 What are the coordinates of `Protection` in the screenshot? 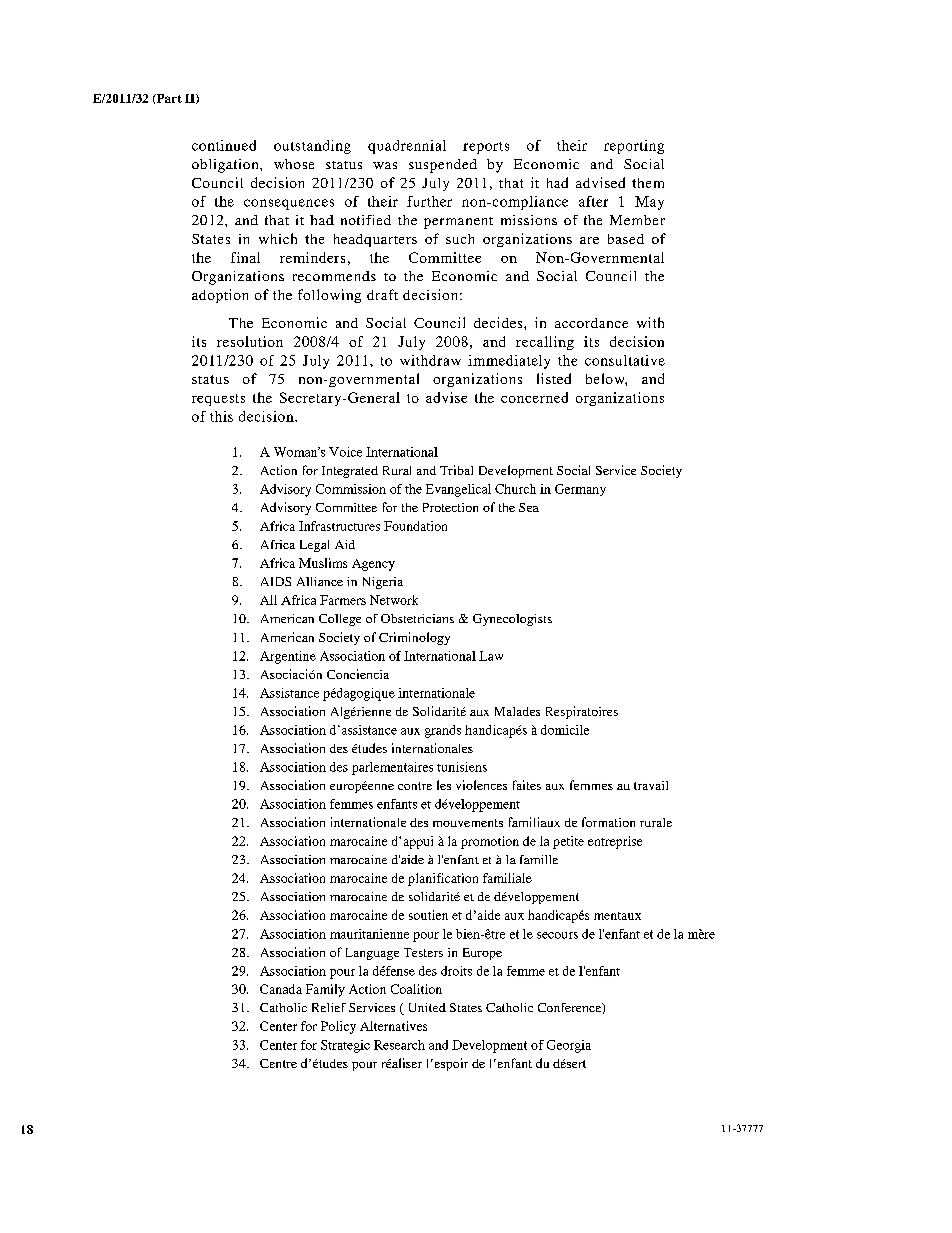 It's located at (450, 507).
